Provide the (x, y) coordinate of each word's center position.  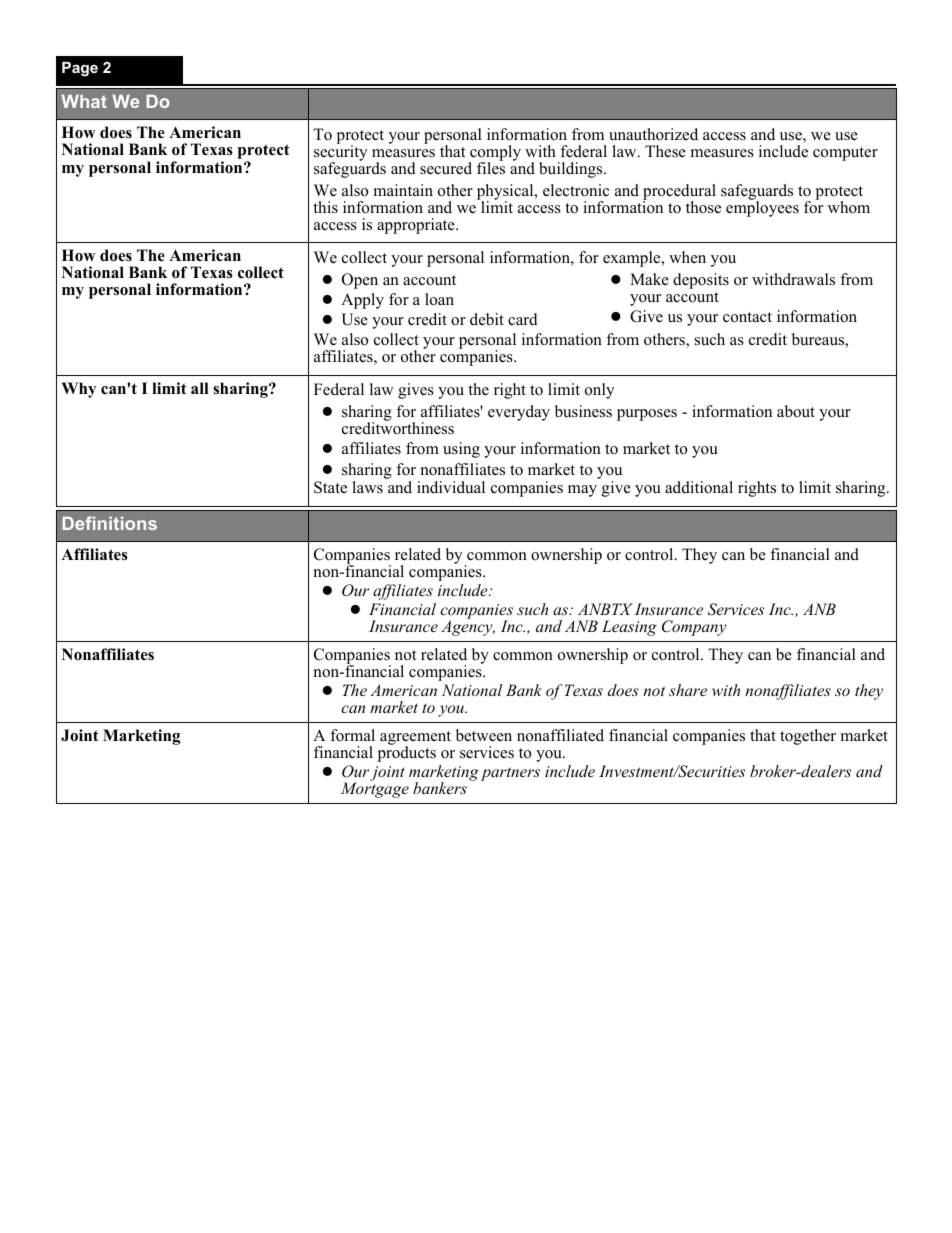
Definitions (109, 523)
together (808, 737)
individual (451, 487)
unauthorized (653, 134)
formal (352, 735)
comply (494, 154)
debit (487, 319)
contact (747, 317)
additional (699, 487)
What (84, 101)
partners (510, 774)
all (200, 388)
